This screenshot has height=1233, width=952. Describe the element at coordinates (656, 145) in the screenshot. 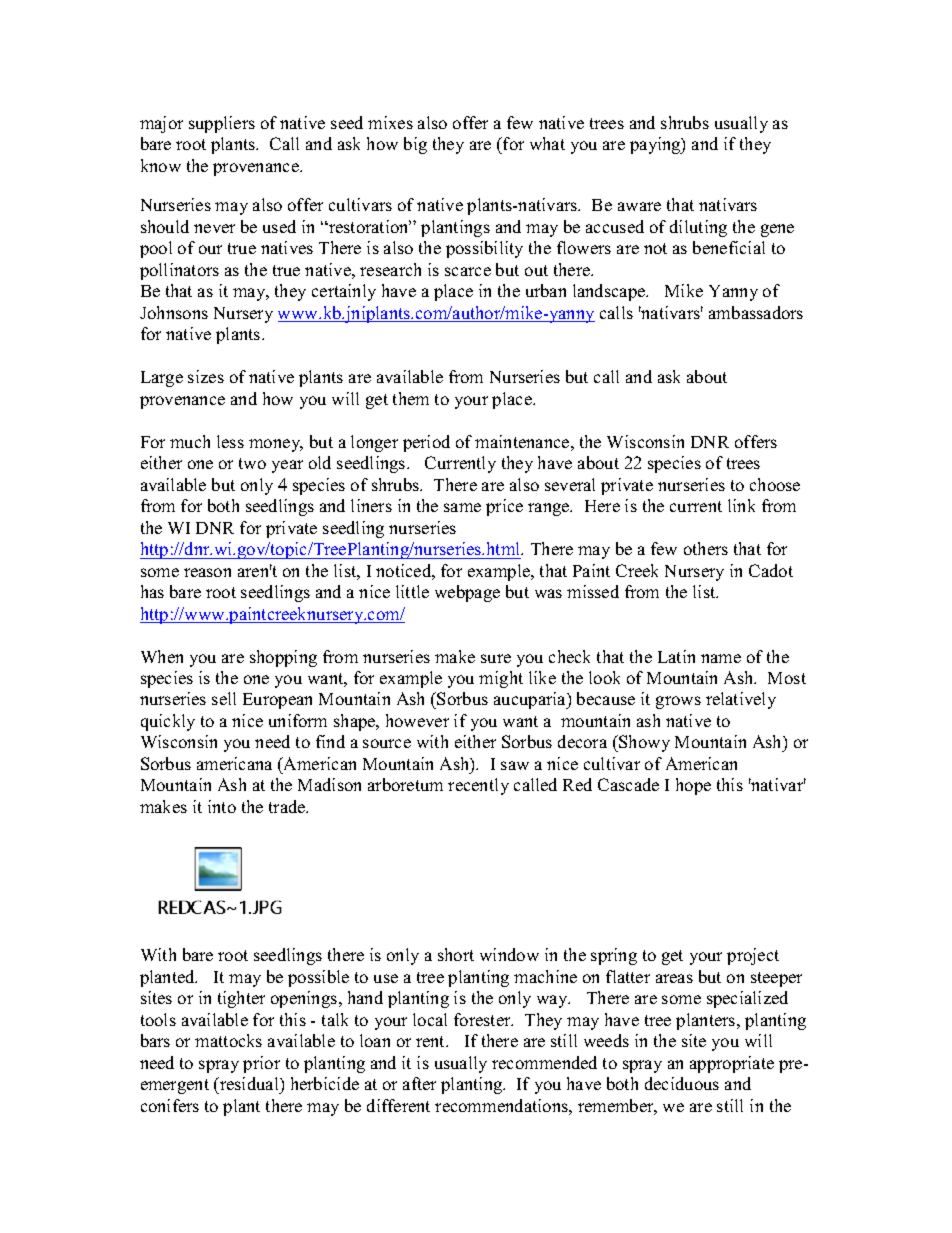

I see `paying` at that location.
